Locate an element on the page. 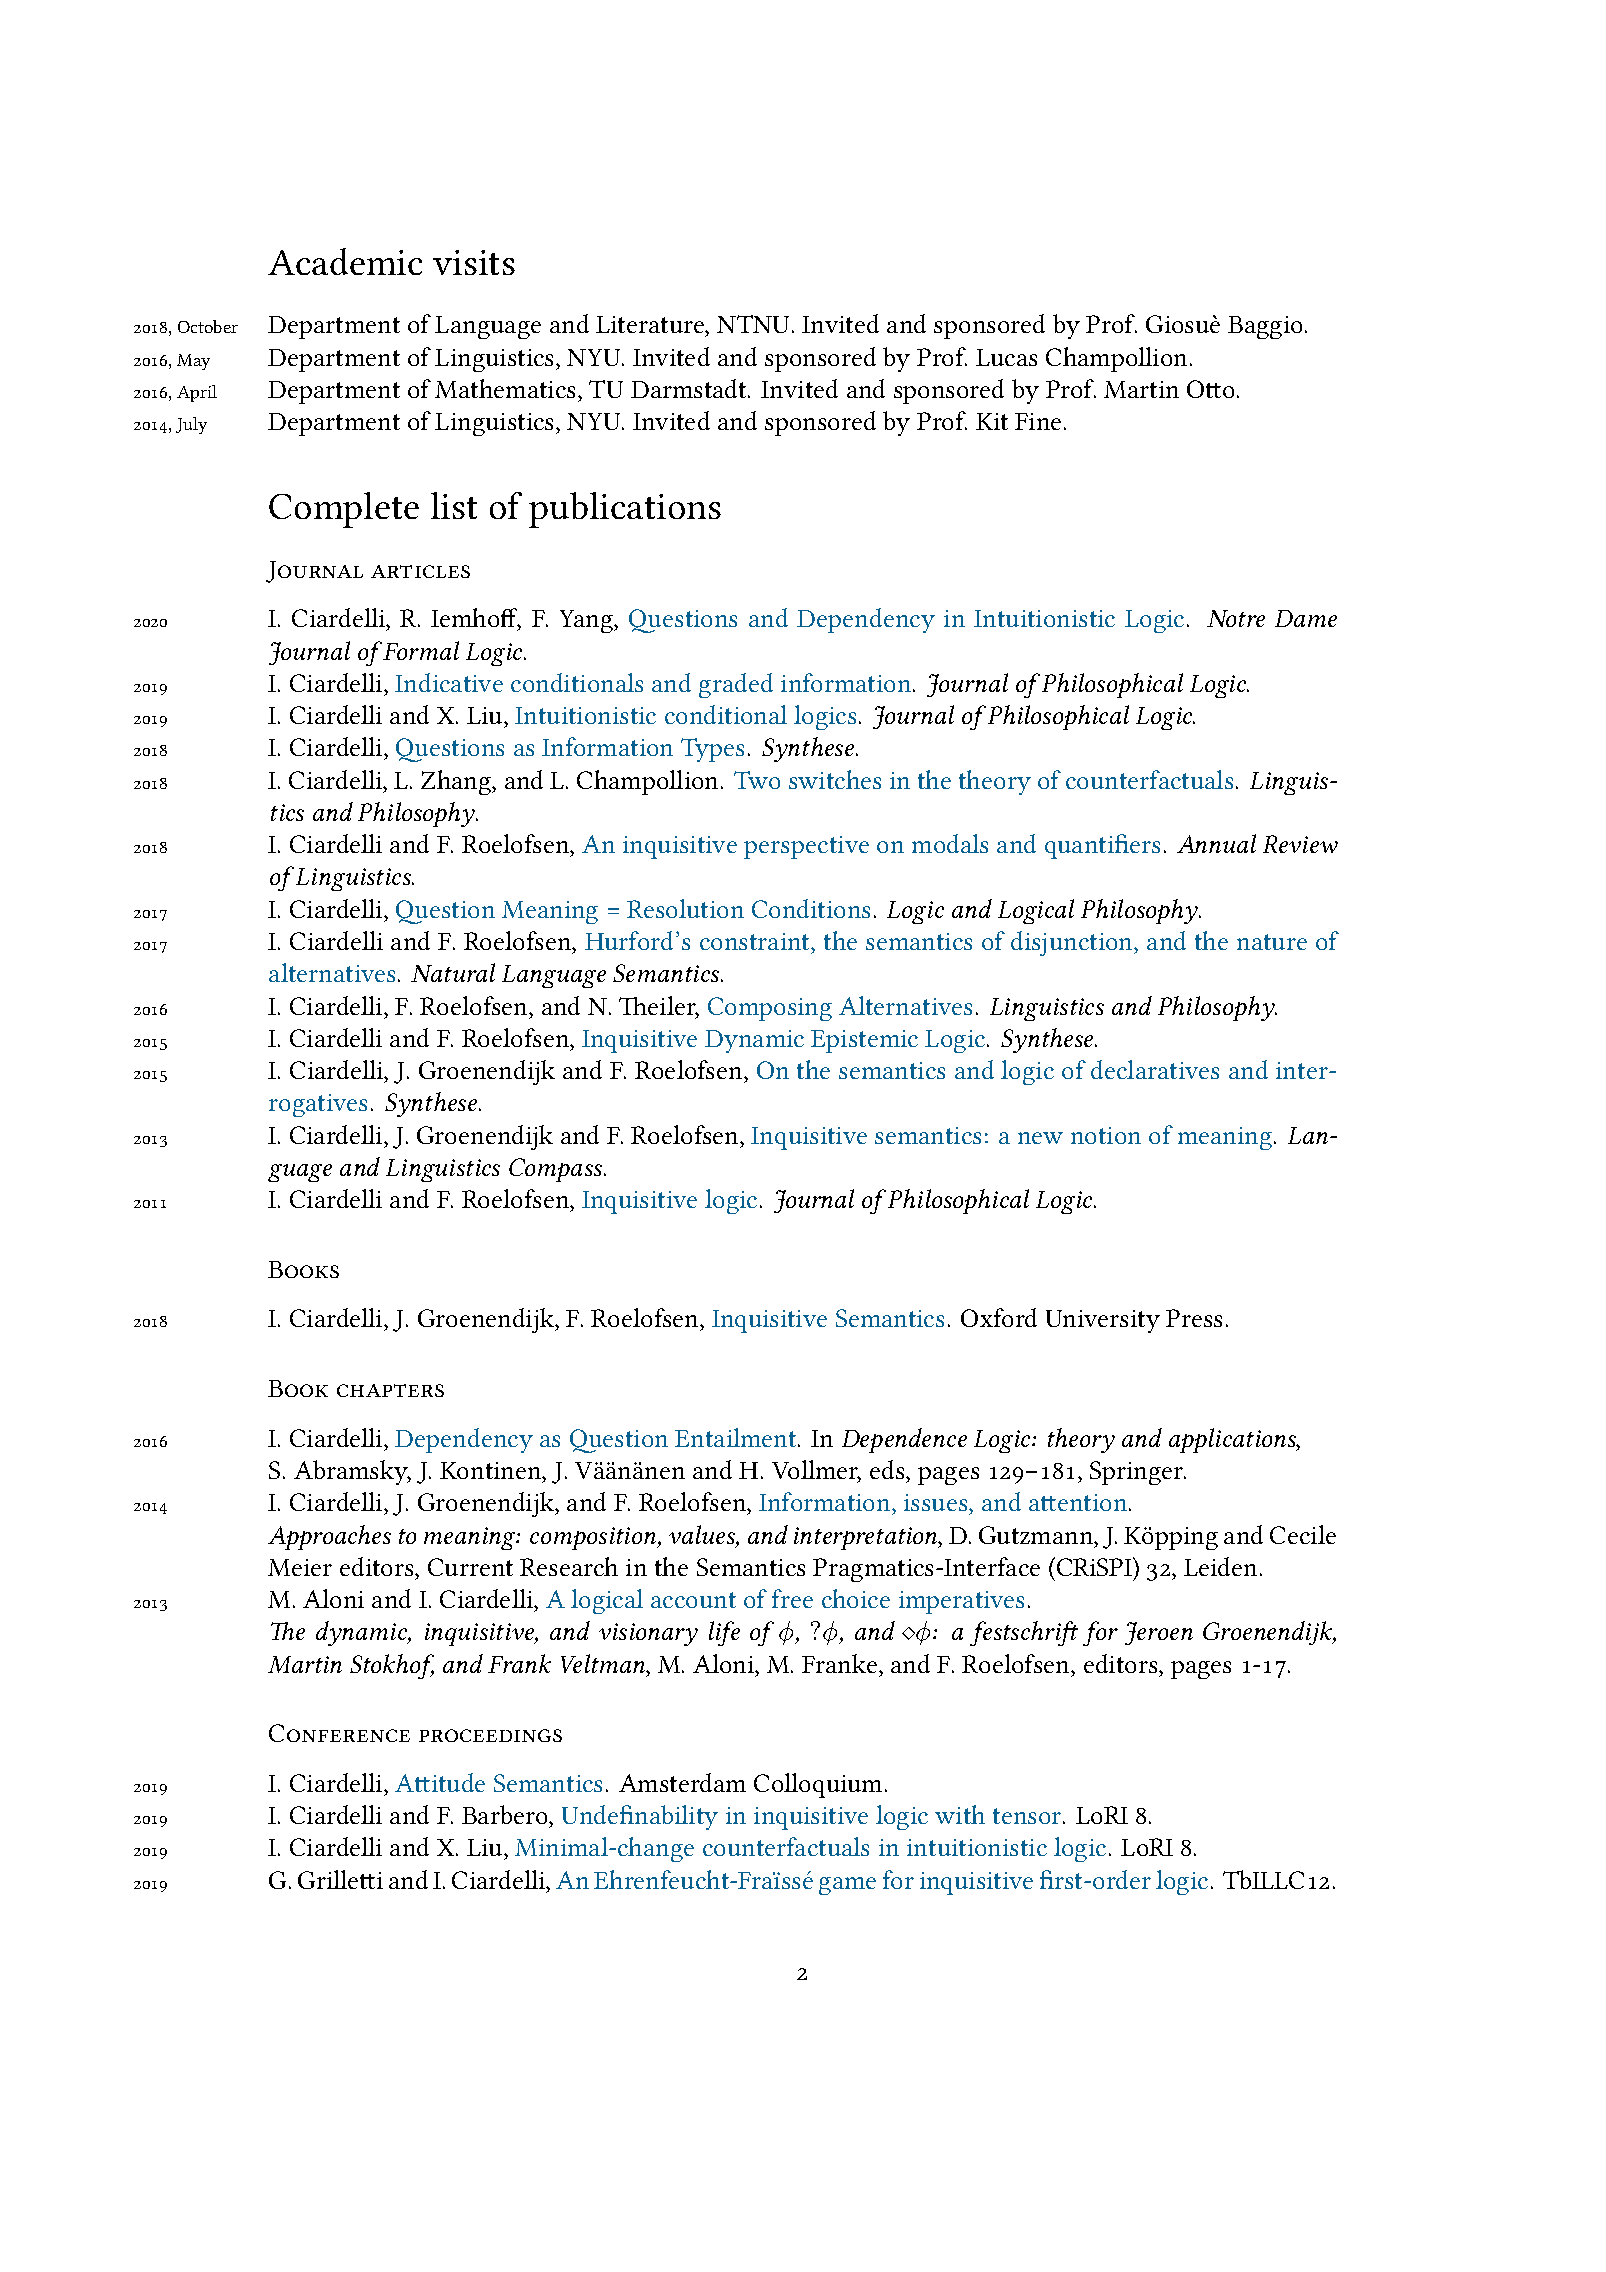 This document has height=2272, width=1606. Natural is located at coordinates (453, 972).
